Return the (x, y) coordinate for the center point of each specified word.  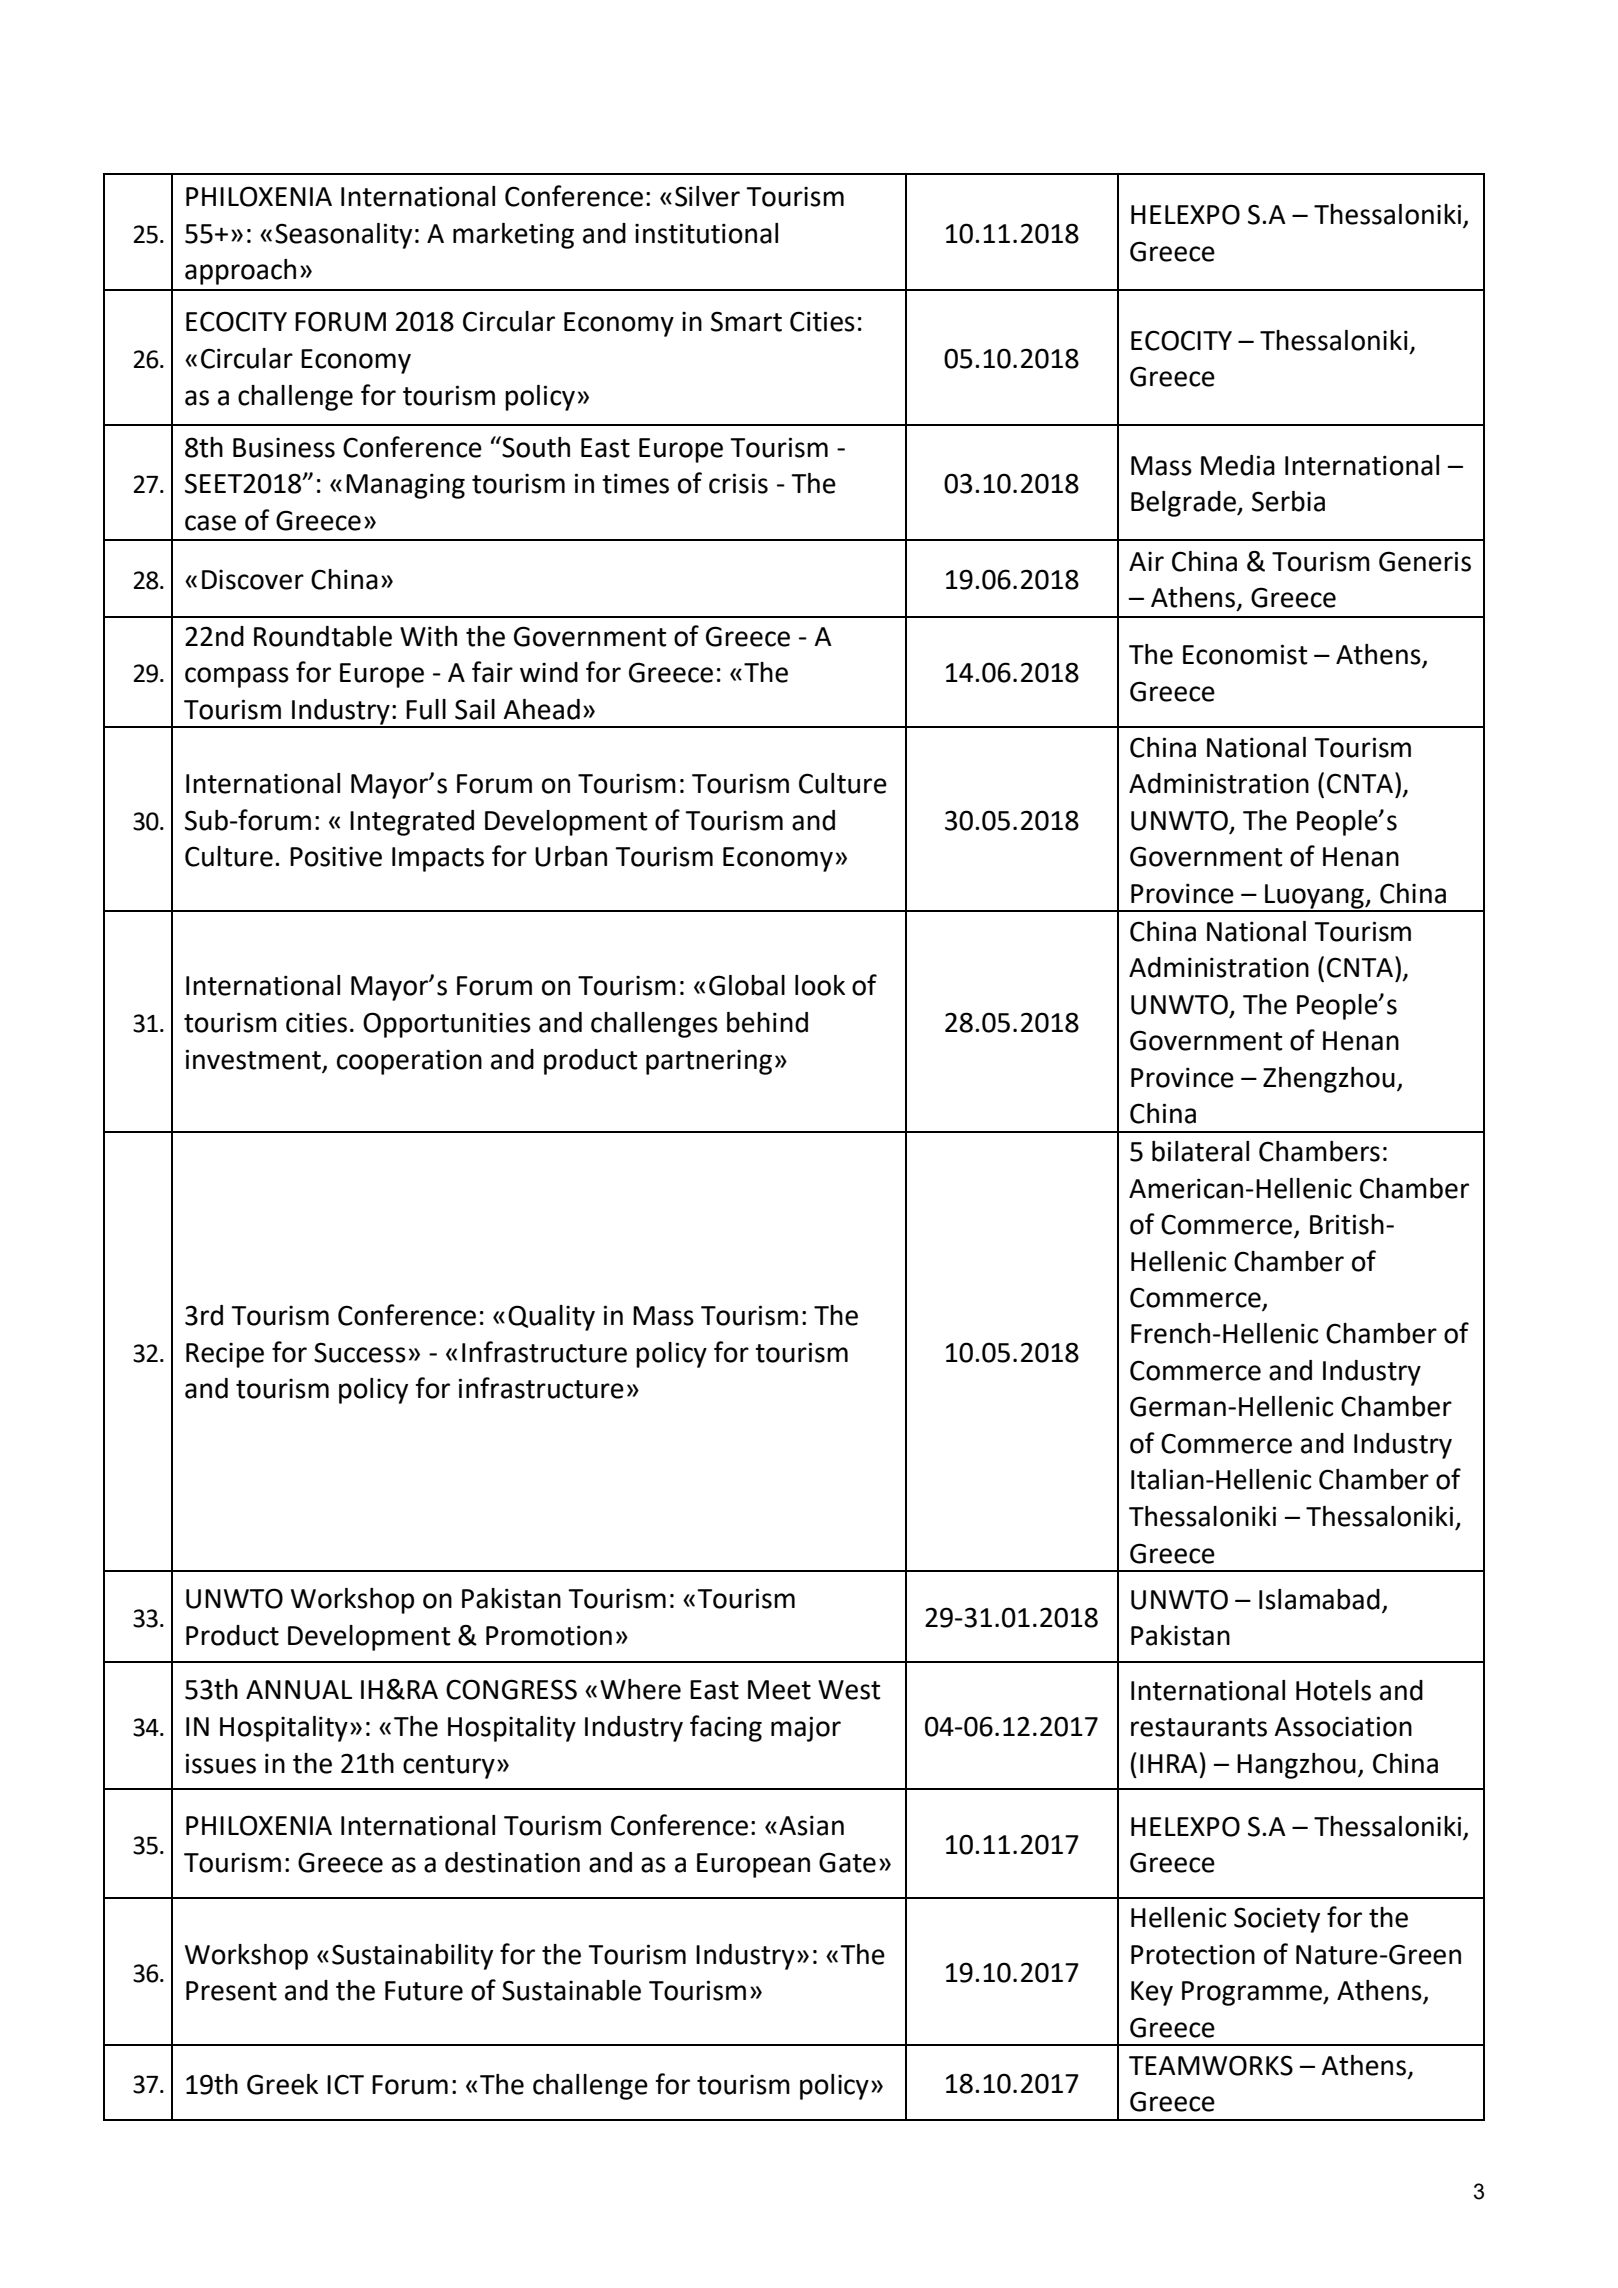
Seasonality (343, 236)
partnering (709, 1062)
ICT (345, 2084)
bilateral (1200, 1151)
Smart (746, 321)
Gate (847, 1862)
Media (1238, 465)
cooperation (409, 1062)
